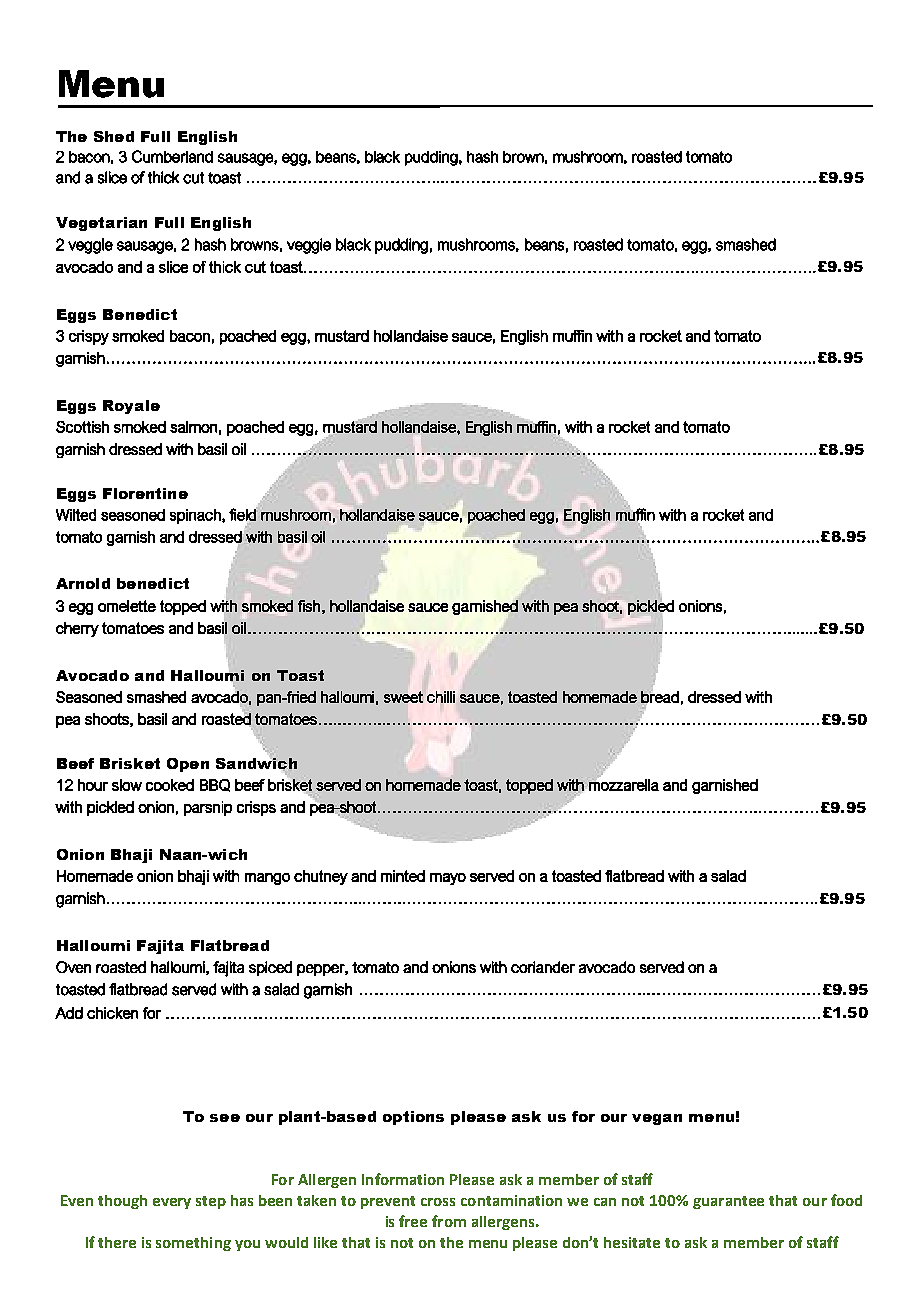  What do you see at coordinates (657, 1119) in the screenshot?
I see `vegan` at bounding box center [657, 1119].
